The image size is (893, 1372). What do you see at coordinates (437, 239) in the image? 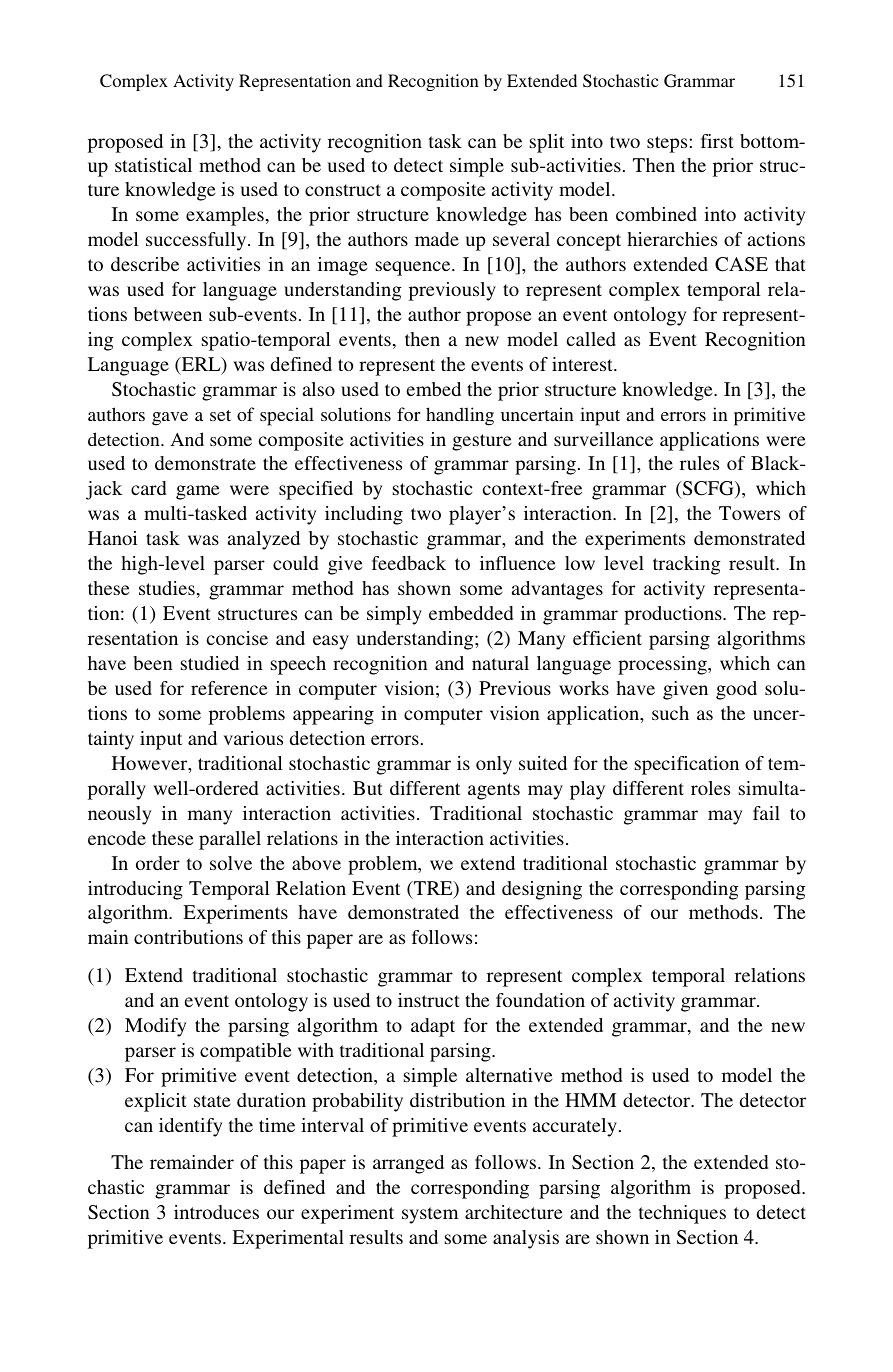
I see `made` at bounding box center [437, 239].
